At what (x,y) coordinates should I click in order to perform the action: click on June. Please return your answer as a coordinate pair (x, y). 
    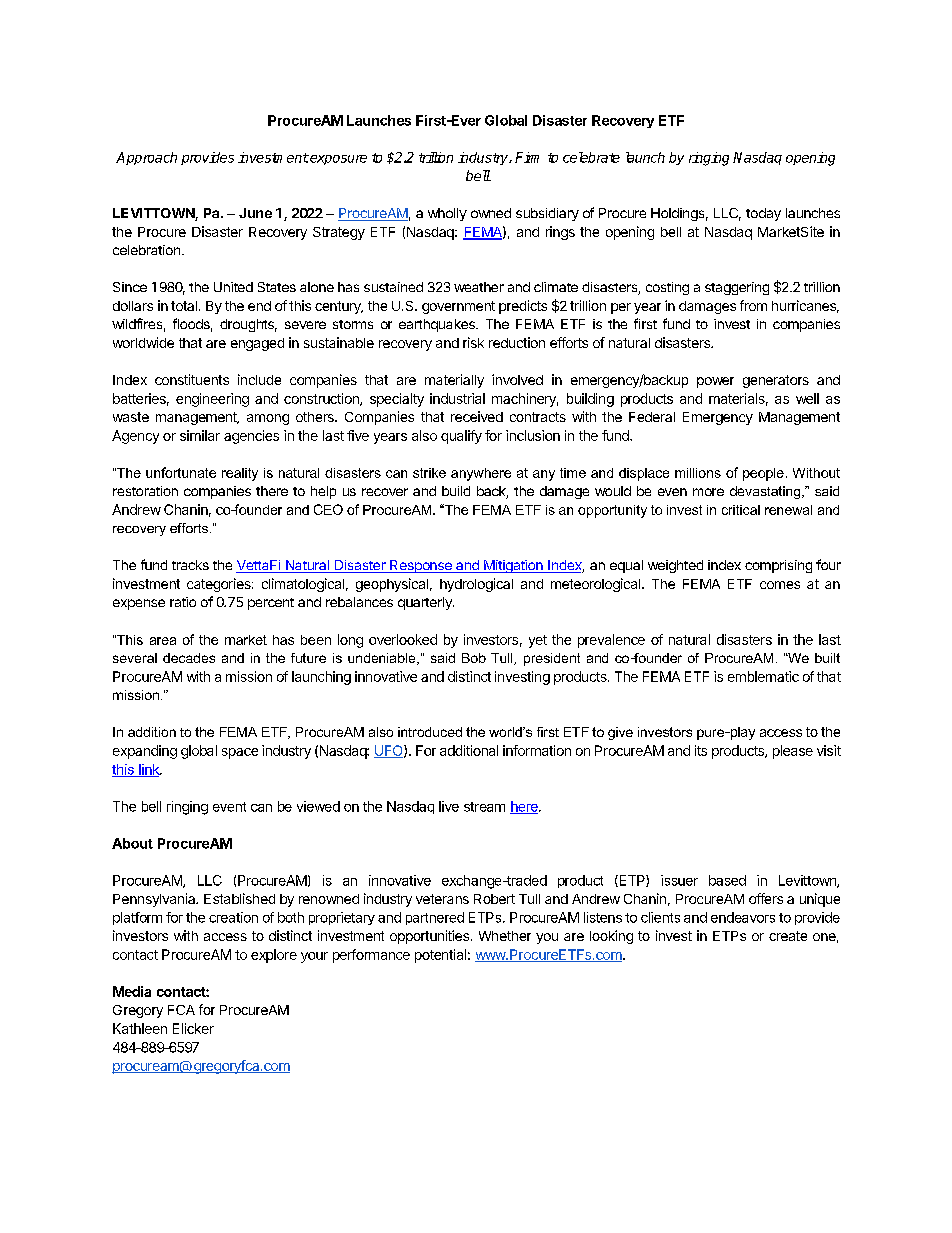
    Looking at the image, I should click on (255, 213).
